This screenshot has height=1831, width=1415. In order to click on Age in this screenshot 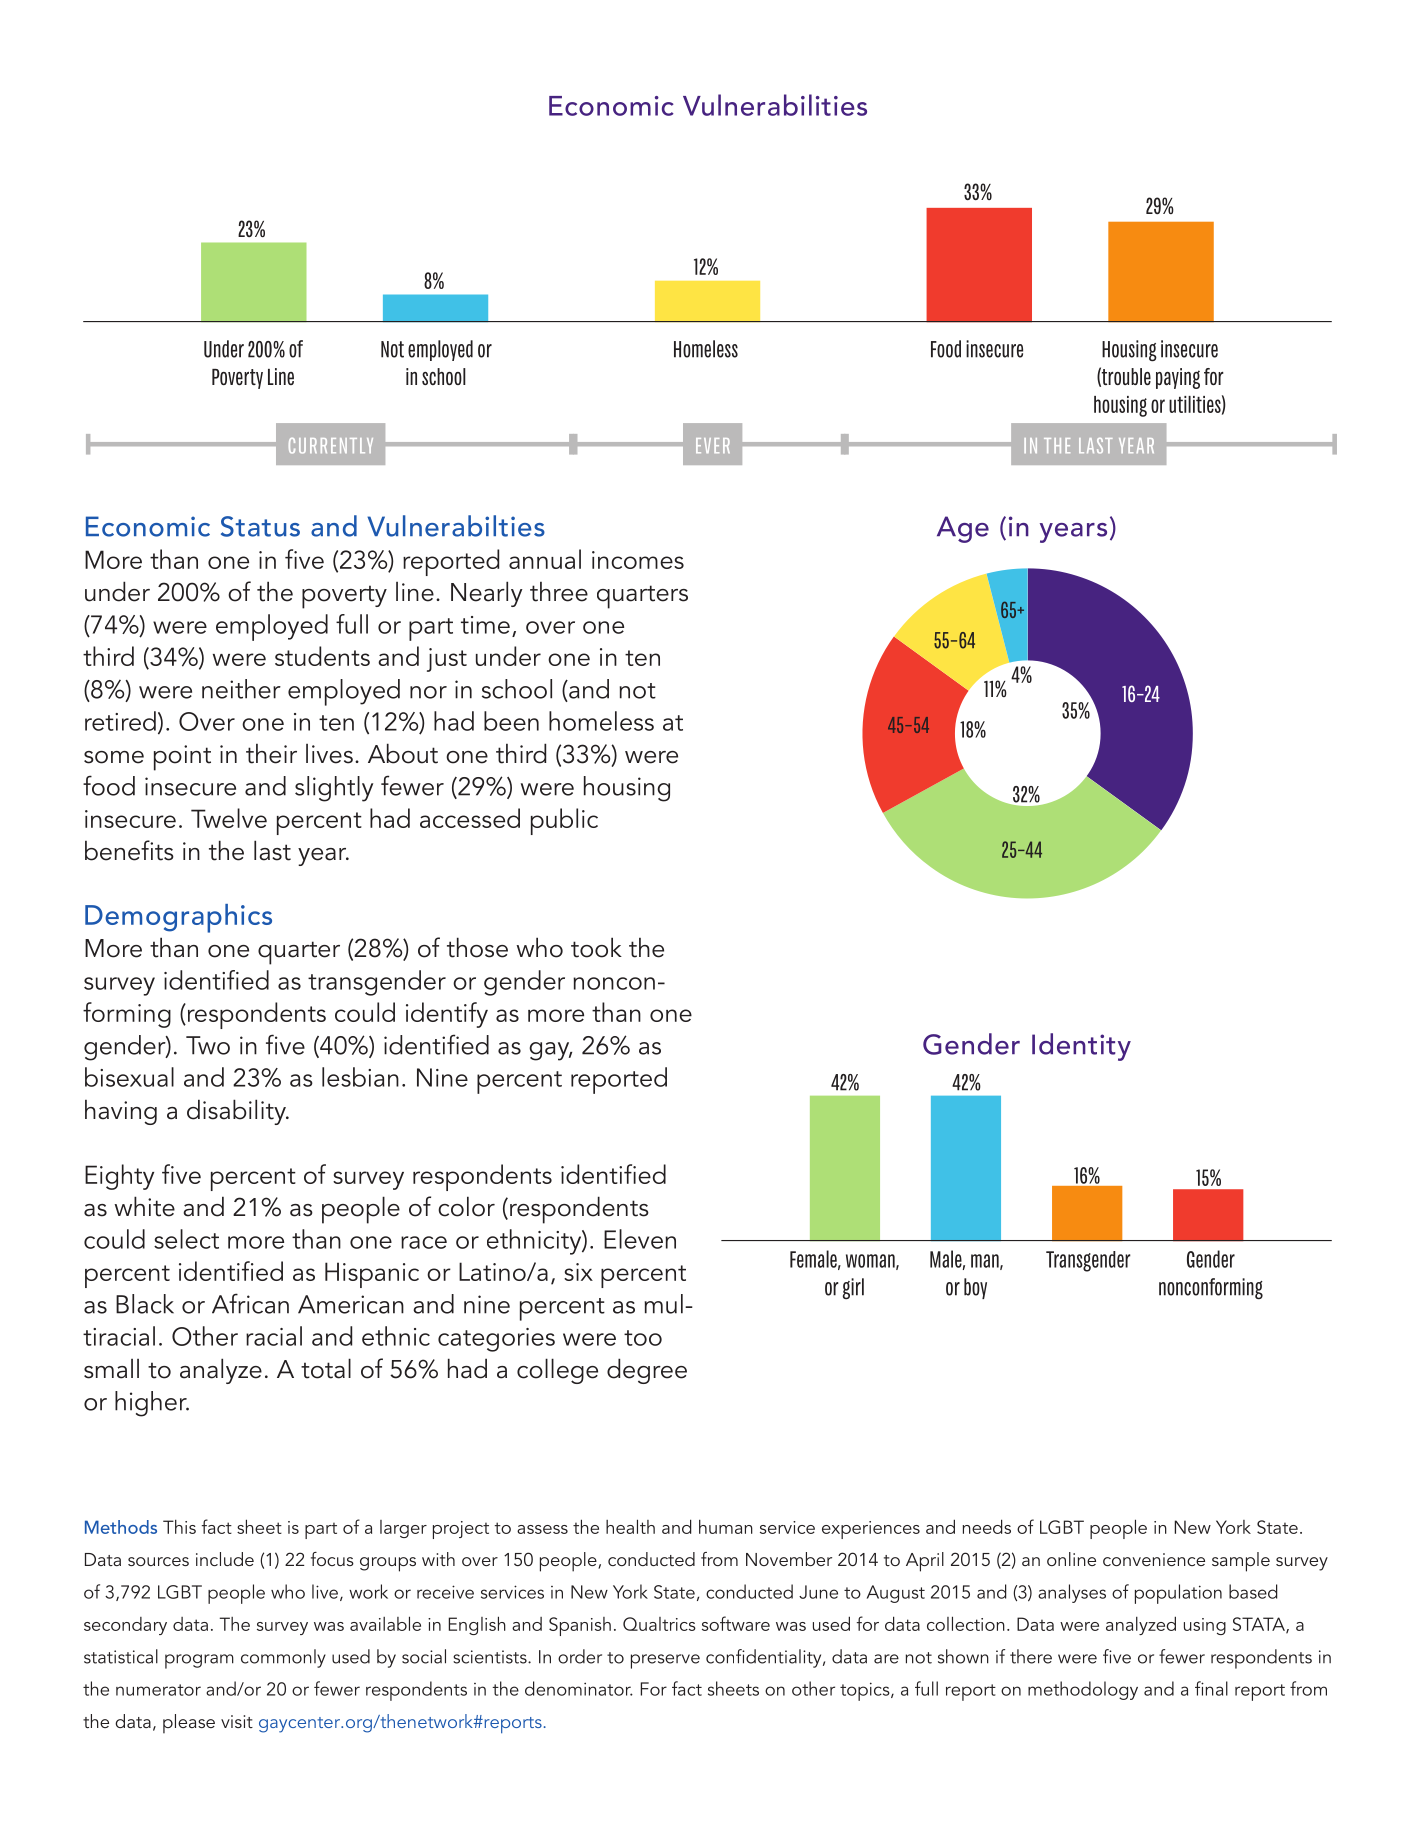, I will do `click(963, 529)`.
